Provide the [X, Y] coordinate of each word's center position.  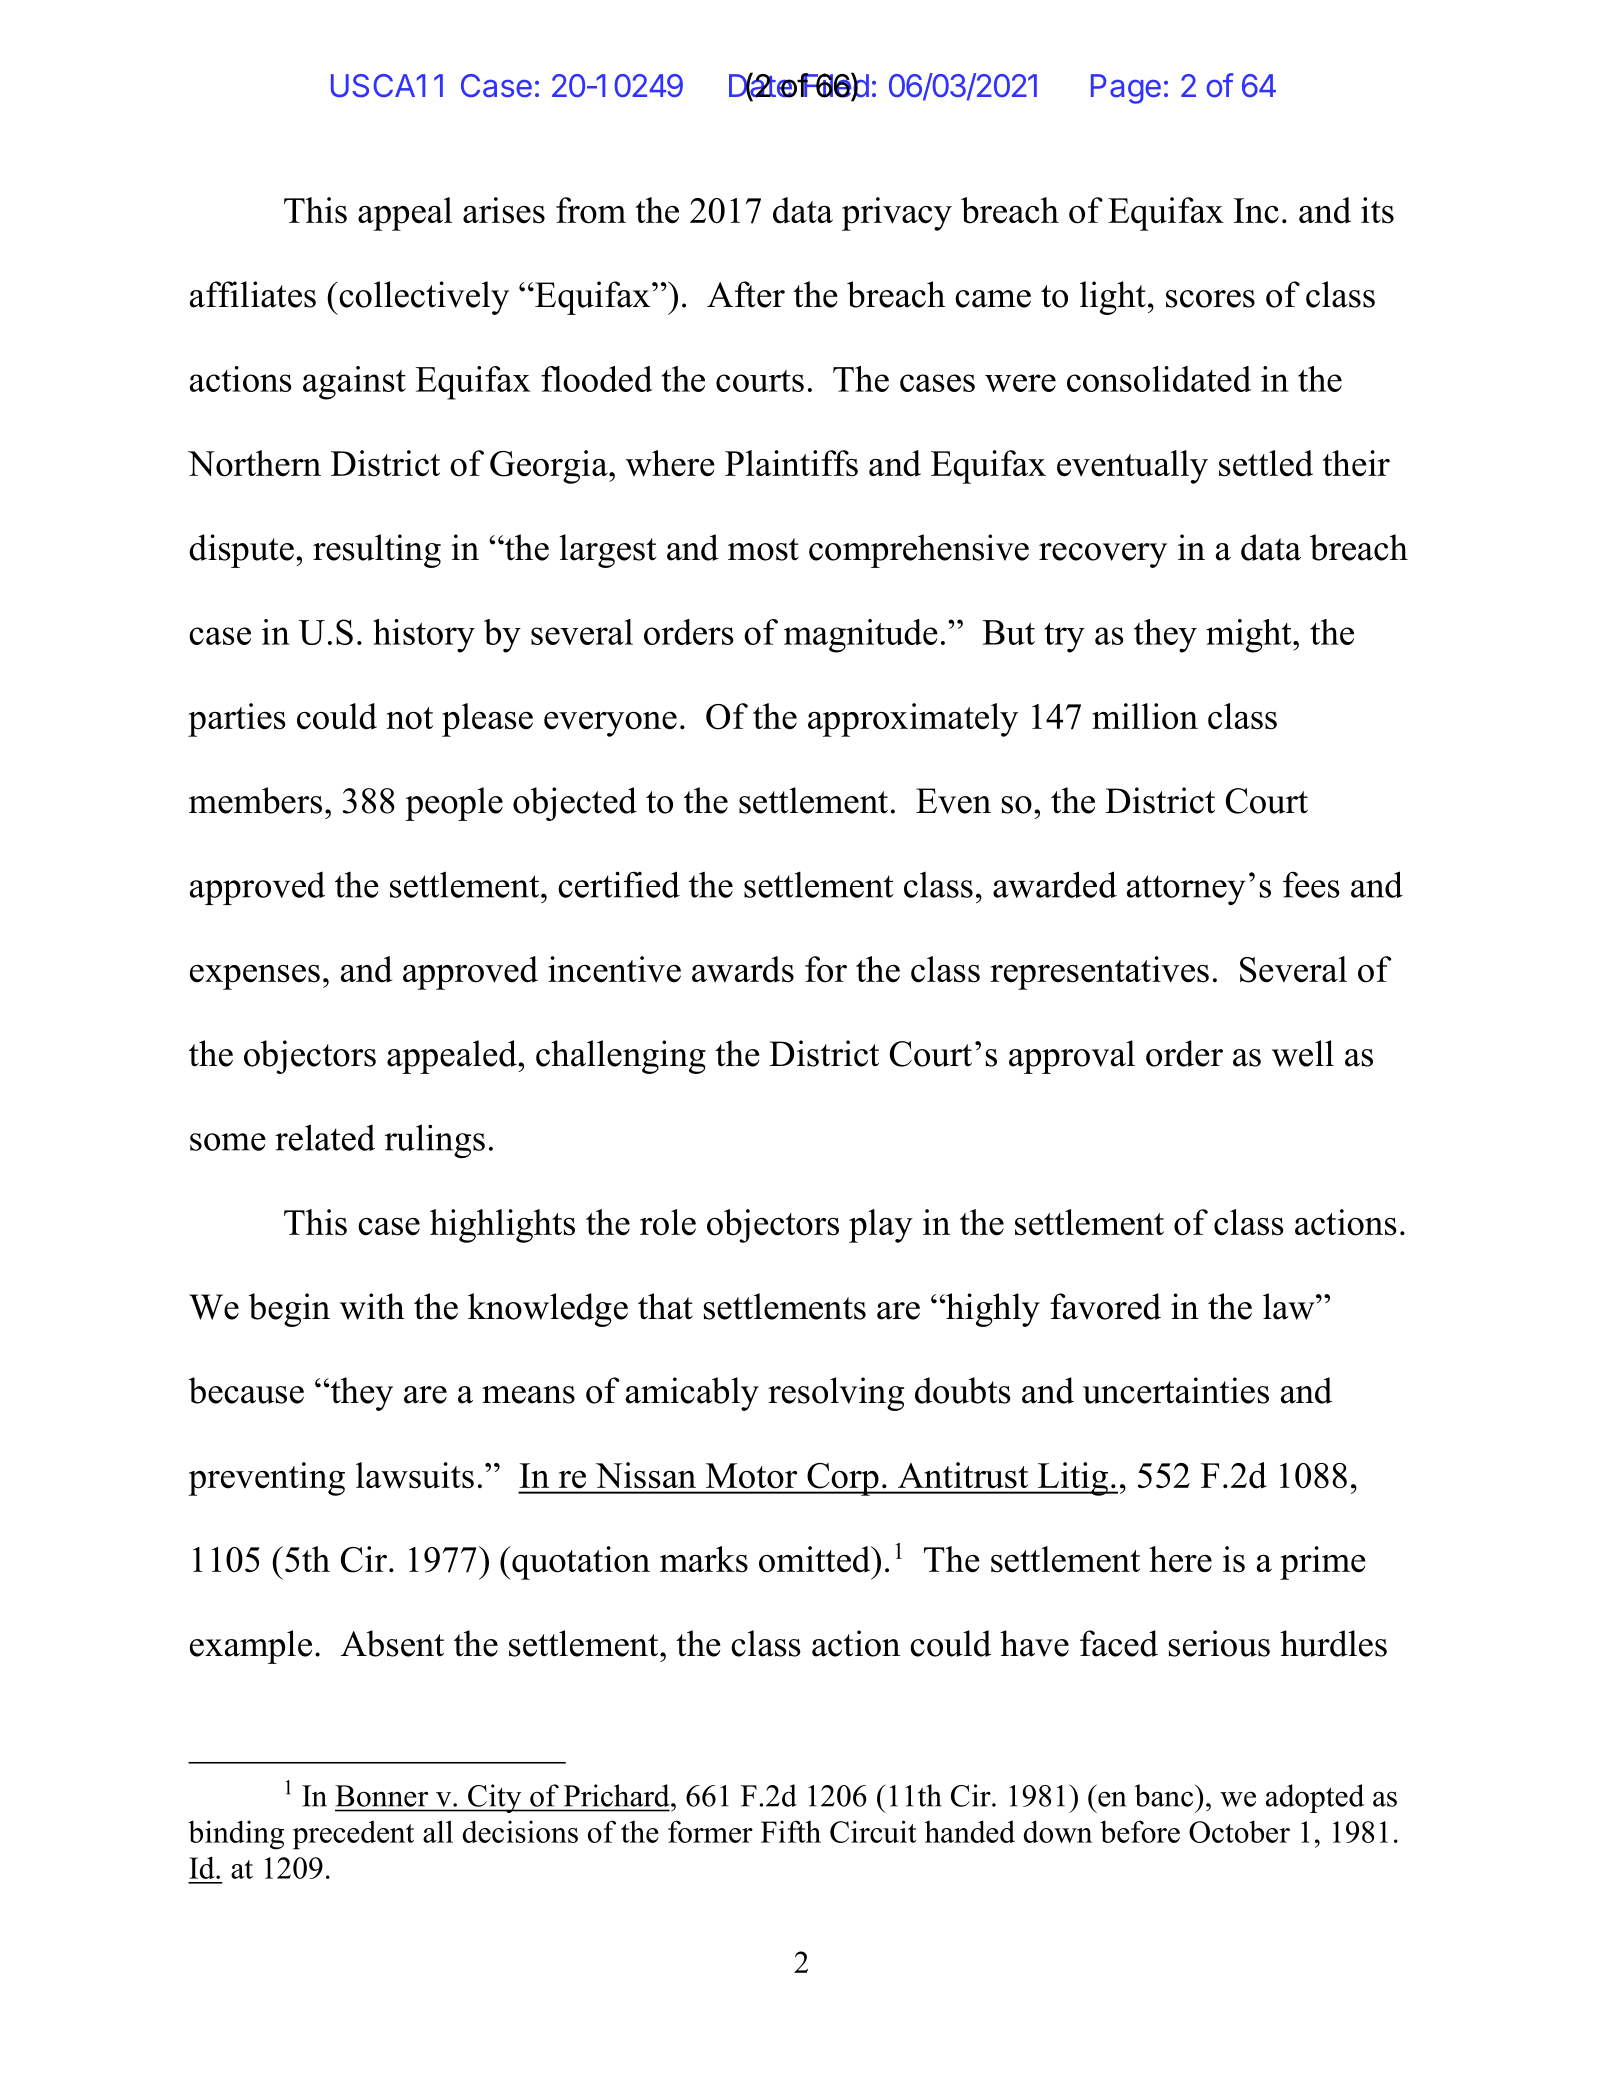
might [1250, 636]
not [410, 718]
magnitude [861, 636]
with [372, 1306]
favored [1105, 1306]
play [881, 1226]
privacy [897, 214]
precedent [353, 1835]
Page [1126, 89]
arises [504, 210]
